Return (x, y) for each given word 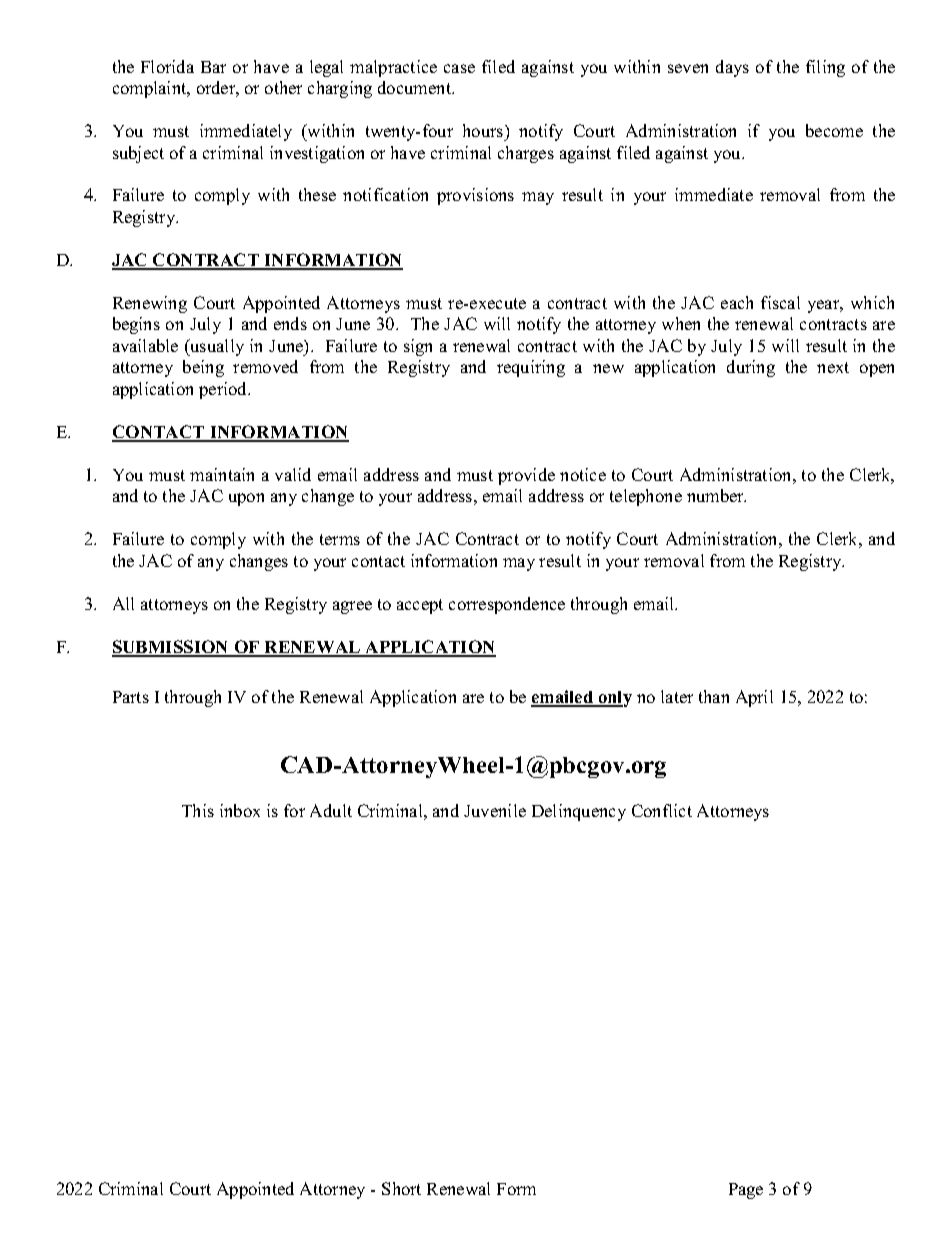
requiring (531, 368)
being (203, 368)
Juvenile (495, 810)
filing (825, 68)
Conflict (662, 810)
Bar (213, 67)
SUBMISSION (171, 648)
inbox (240, 810)
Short (401, 1188)
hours (484, 130)
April (754, 698)
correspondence (507, 605)
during (751, 368)
